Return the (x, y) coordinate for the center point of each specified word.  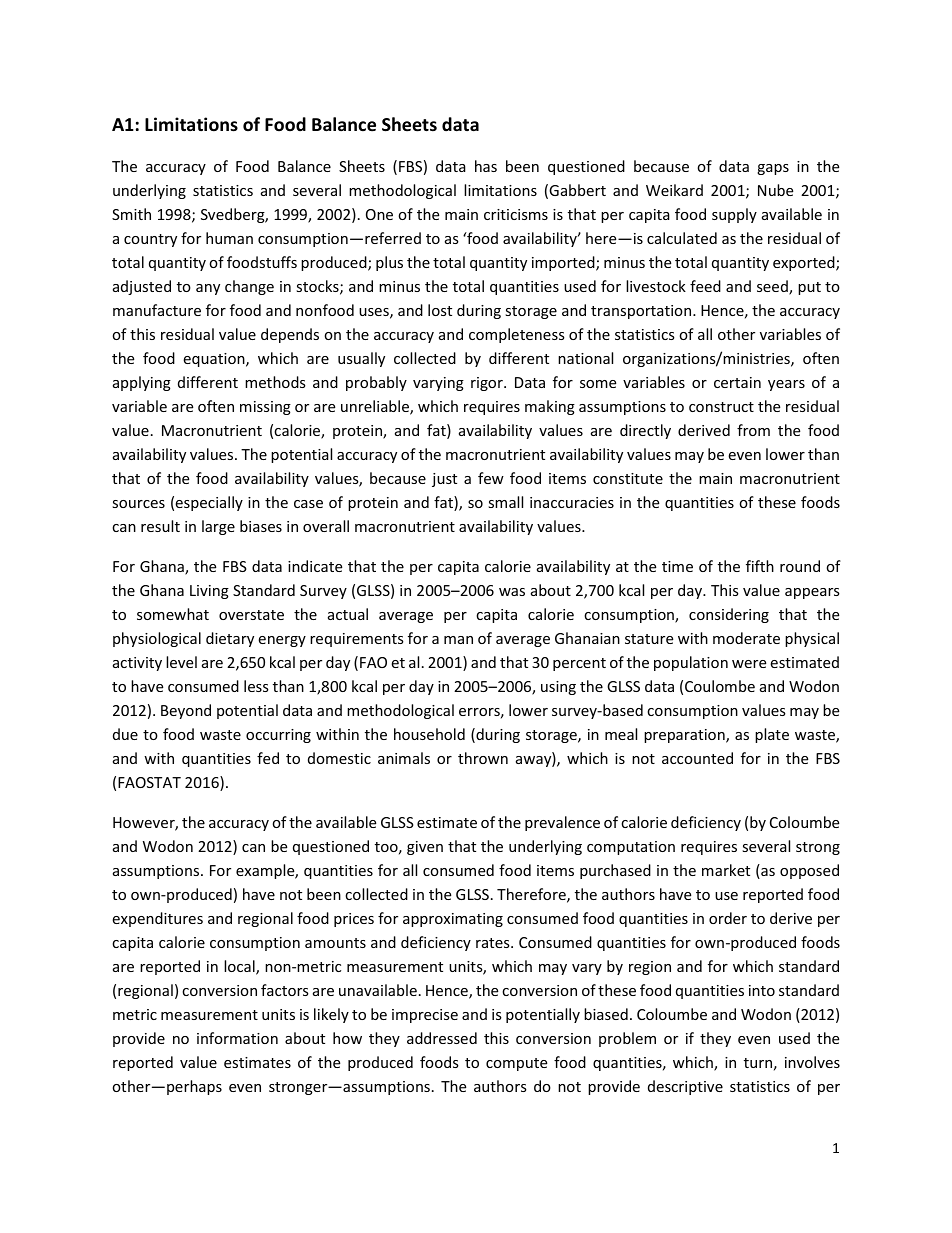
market (726, 870)
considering (729, 615)
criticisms (516, 214)
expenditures (157, 919)
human (229, 238)
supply (734, 215)
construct (721, 407)
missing (265, 408)
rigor (488, 384)
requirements (357, 640)
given (425, 848)
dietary (230, 639)
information (237, 1038)
